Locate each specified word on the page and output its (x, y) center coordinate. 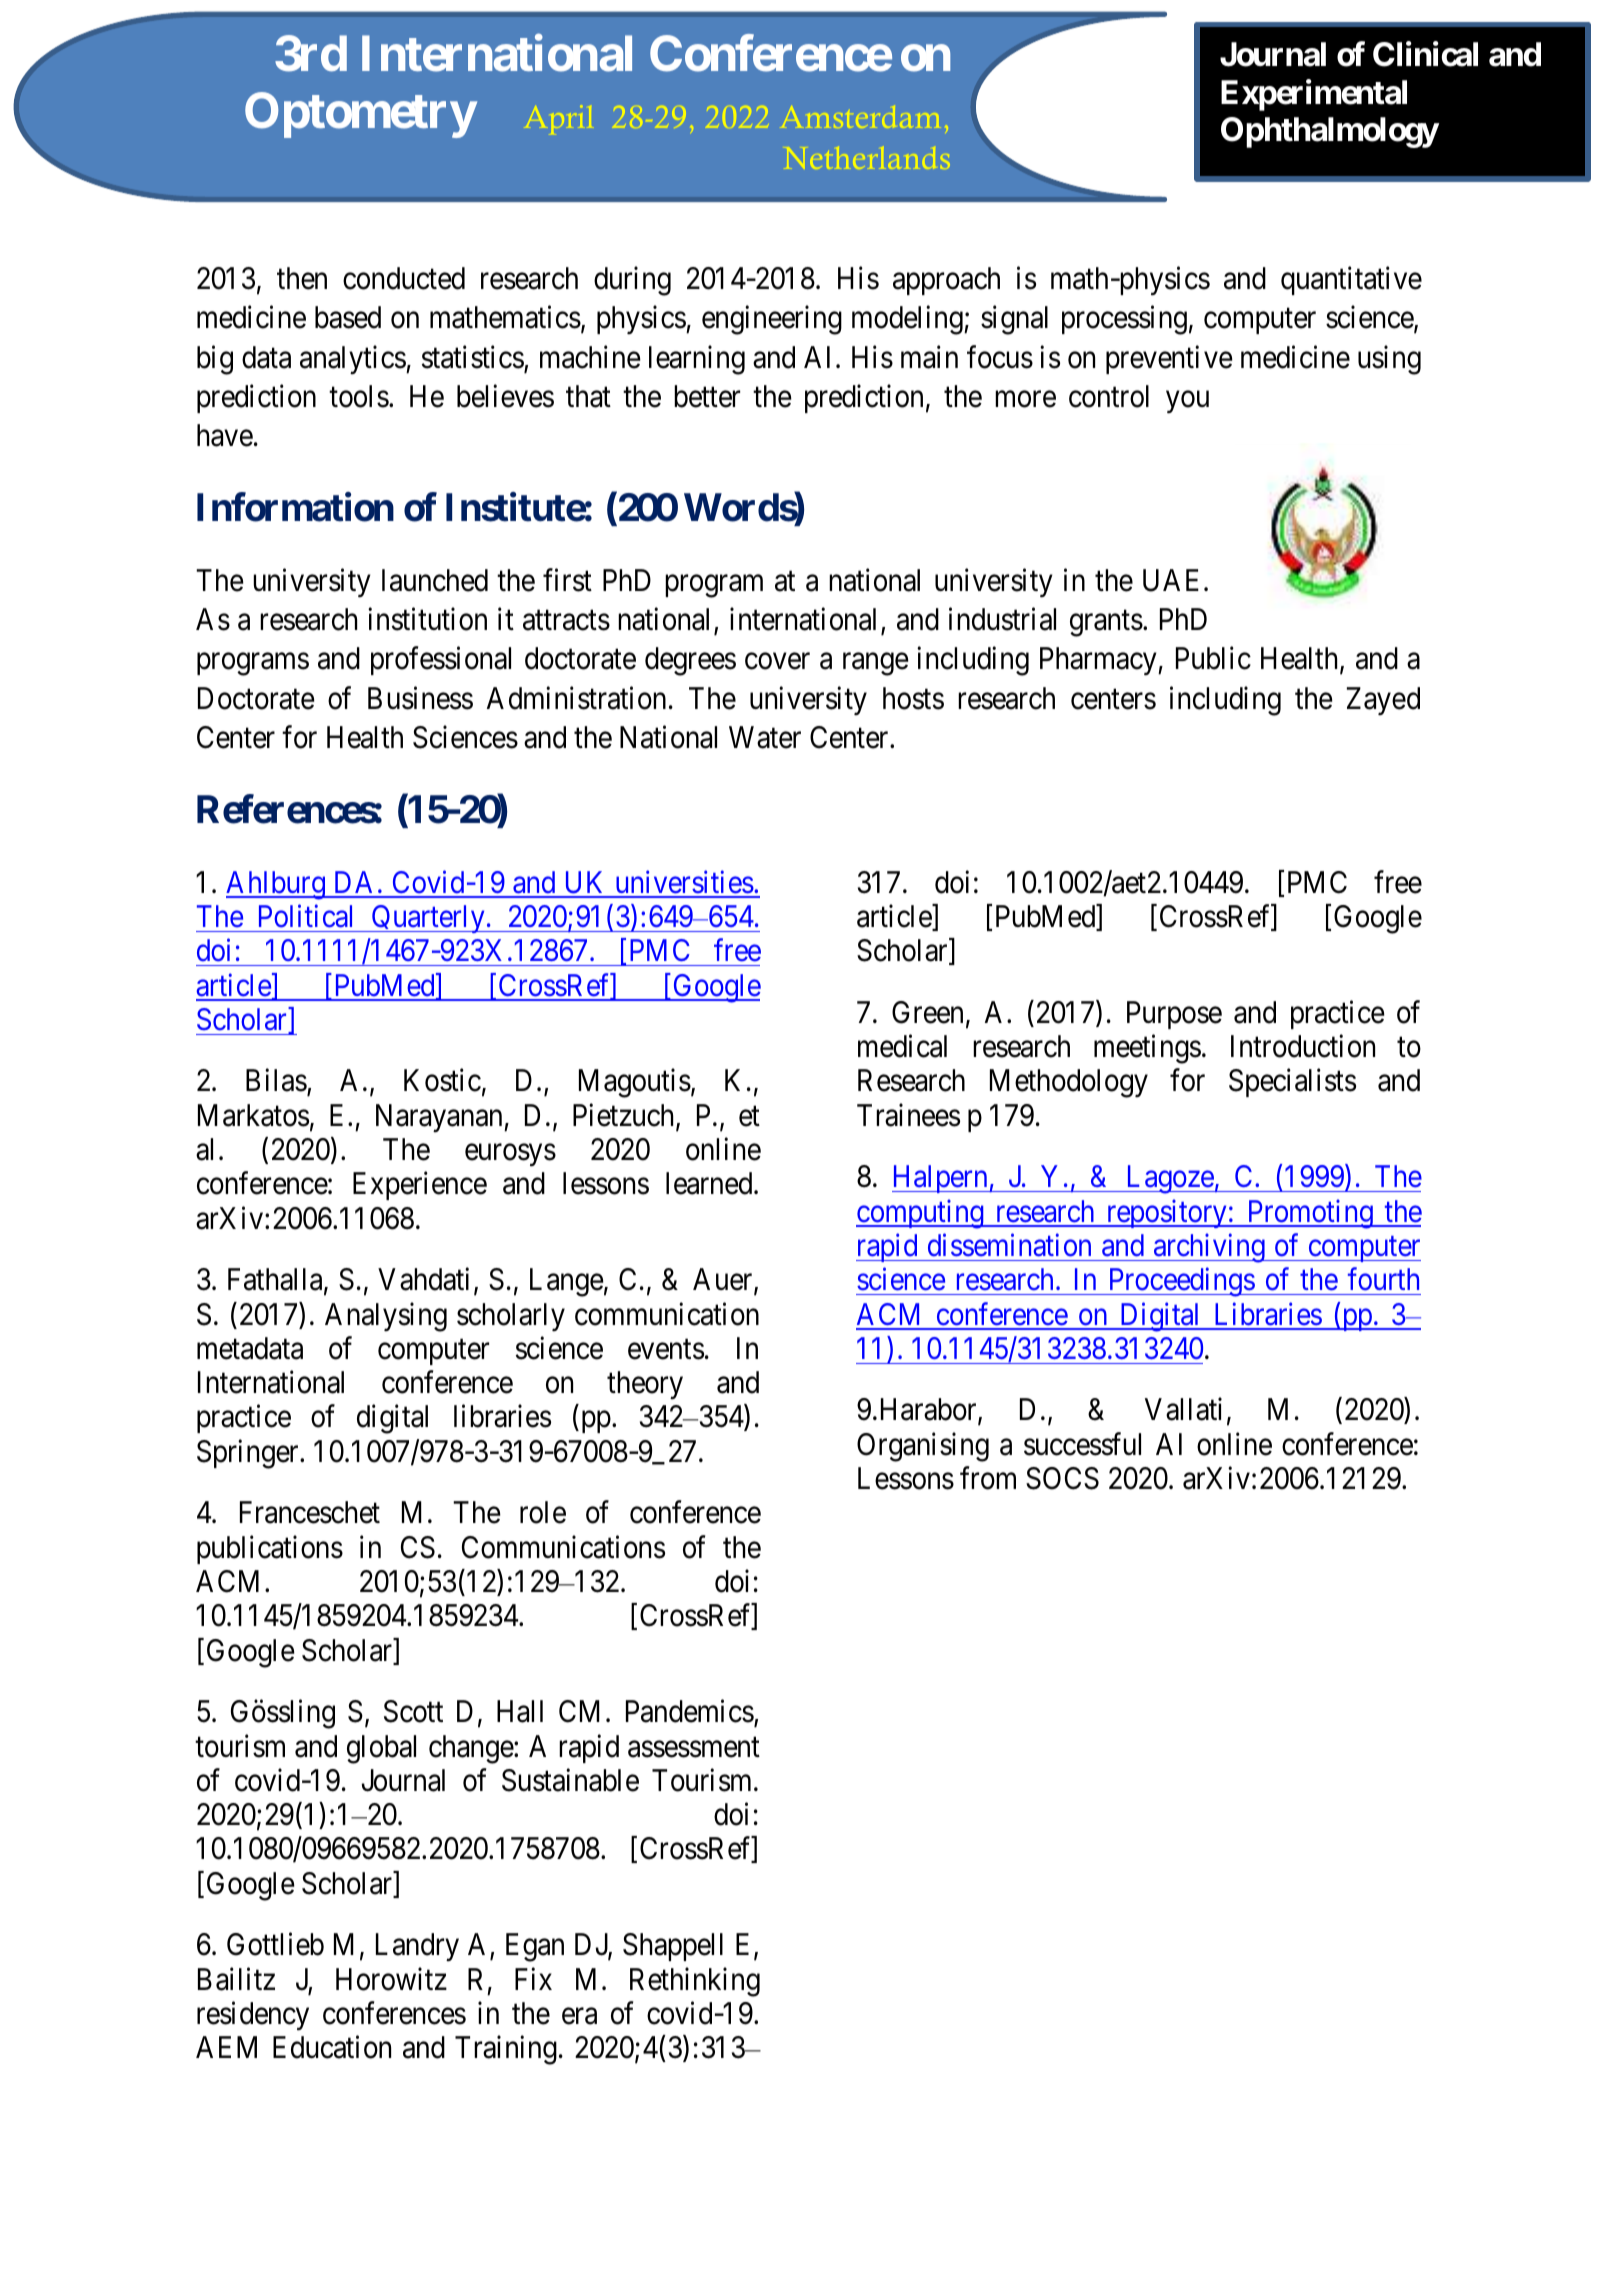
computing (921, 1214)
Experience (420, 1186)
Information (295, 507)
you (1187, 402)
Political (305, 916)
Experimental (1314, 95)
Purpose (1174, 1015)
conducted (404, 278)
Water (765, 738)
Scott (413, 1711)
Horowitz (391, 1979)
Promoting (1310, 1214)
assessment (694, 1747)
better (707, 396)
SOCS (1062, 1478)
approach (946, 281)
